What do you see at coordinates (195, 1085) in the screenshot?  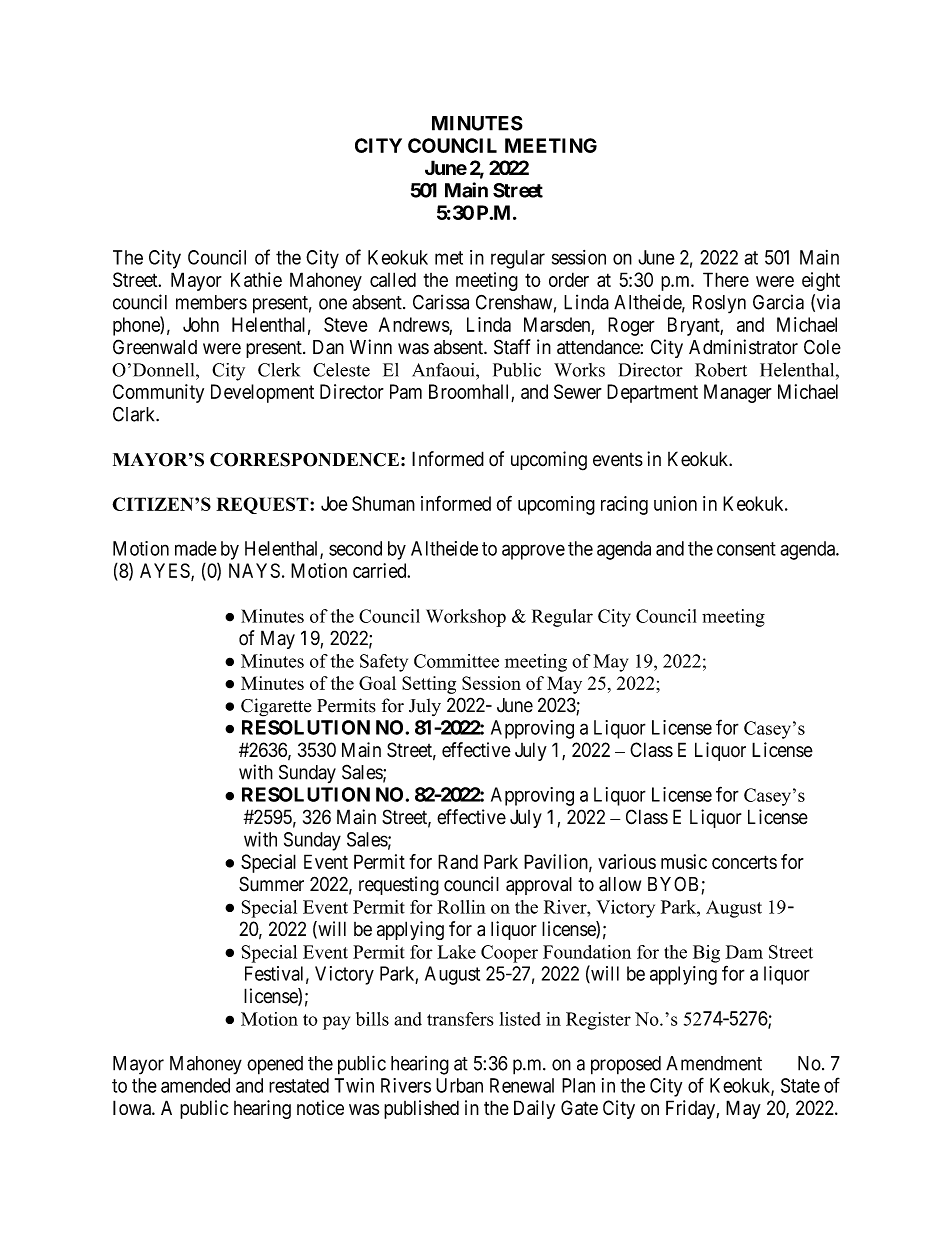 I see `amended` at bounding box center [195, 1085].
